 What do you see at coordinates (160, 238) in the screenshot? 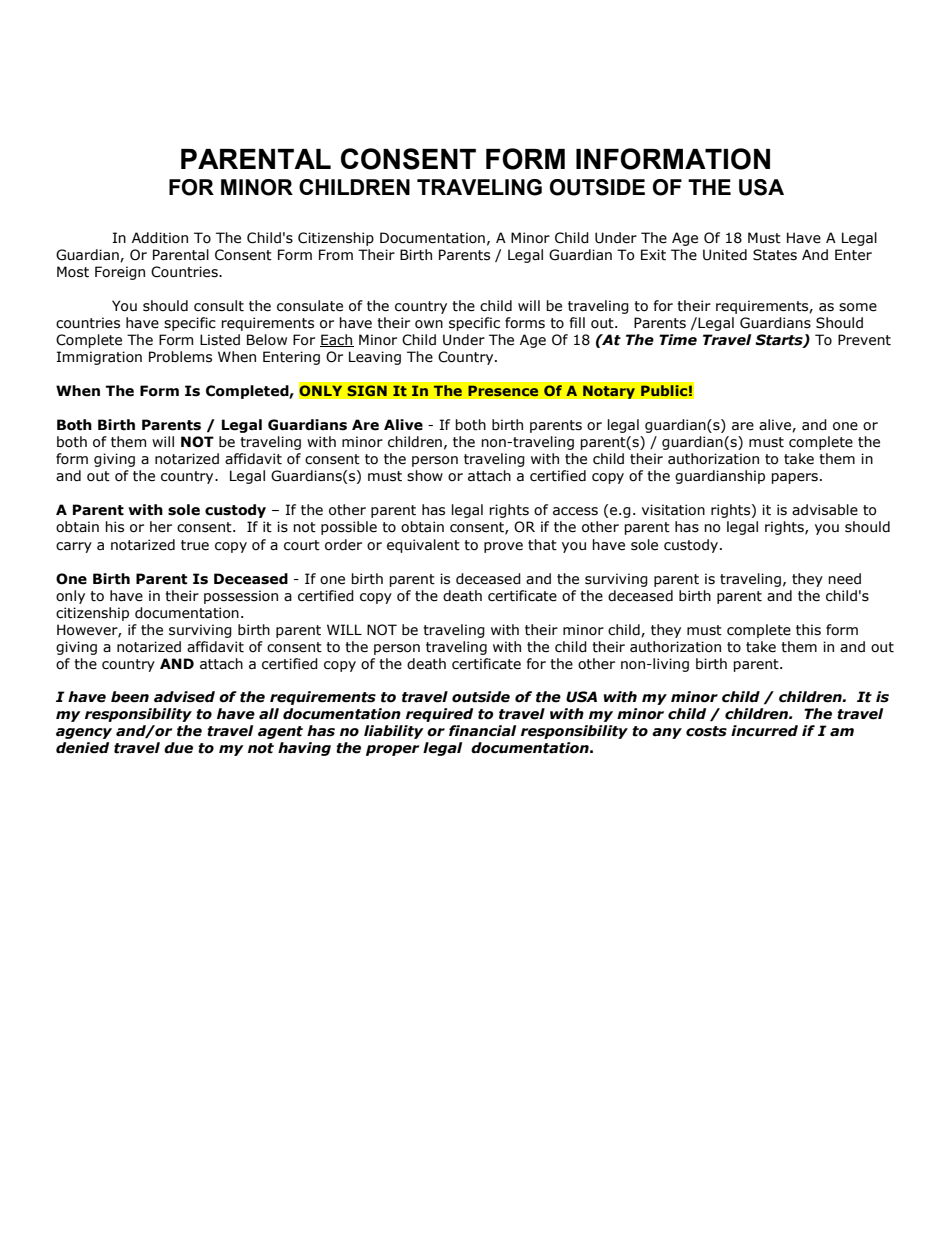
I see `Addition` at bounding box center [160, 238].
